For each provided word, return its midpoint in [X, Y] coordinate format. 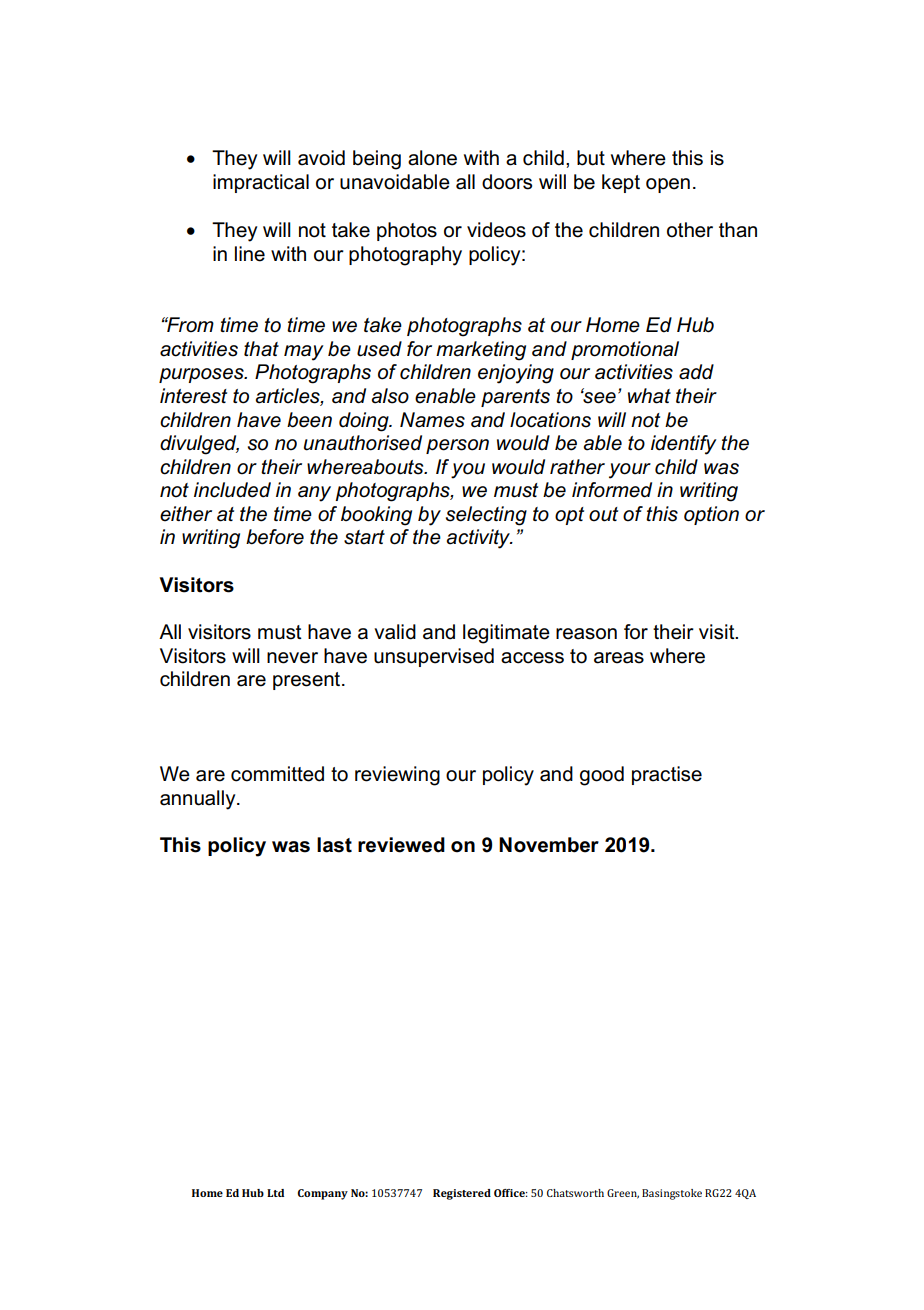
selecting [486, 516]
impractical [261, 183]
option [711, 515]
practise [667, 775]
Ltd [275, 1193]
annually [199, 800]
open [668, 185]
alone [432, 158]
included [232, 490]
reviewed [401, 845]
